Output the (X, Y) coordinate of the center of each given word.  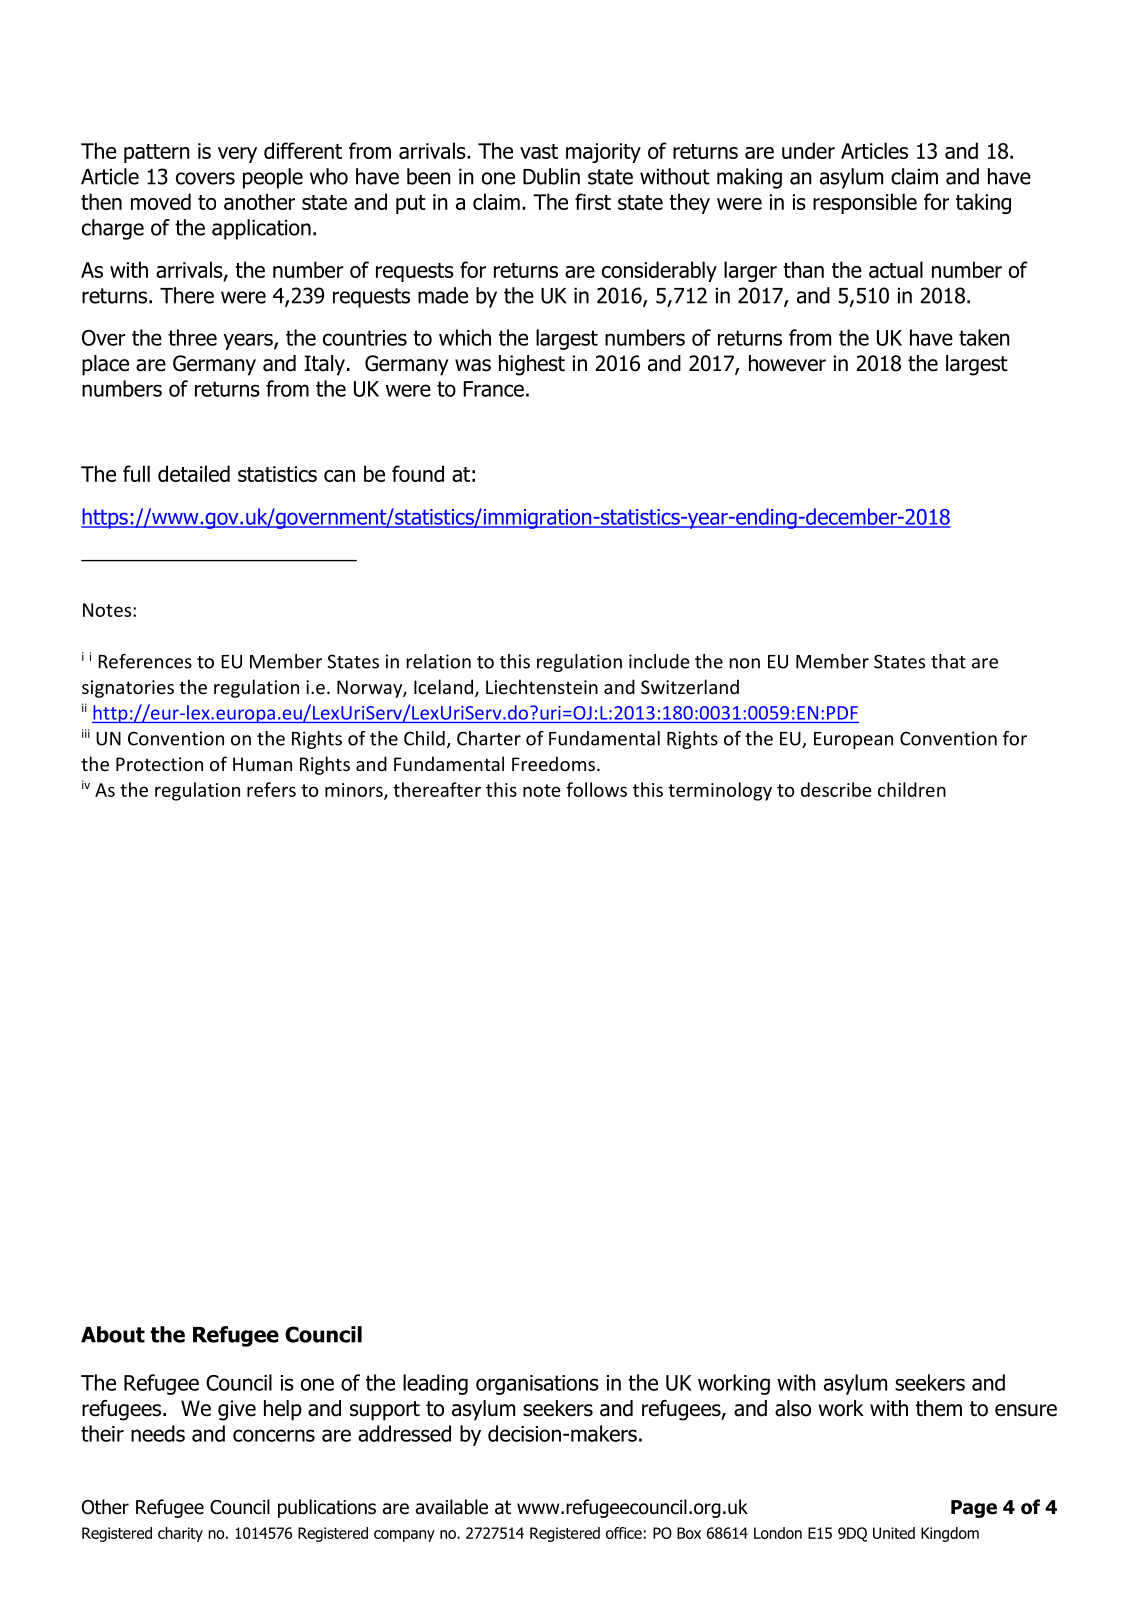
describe (836, 789)
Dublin (551, 176)
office (624, 1533)
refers (271, 789)
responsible (865, 203)
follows (596, 789)
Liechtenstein (542, 686)
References (145, 661)
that (948, 661)
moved (161, 201)
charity (180, 1534)
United (894, 1533)
